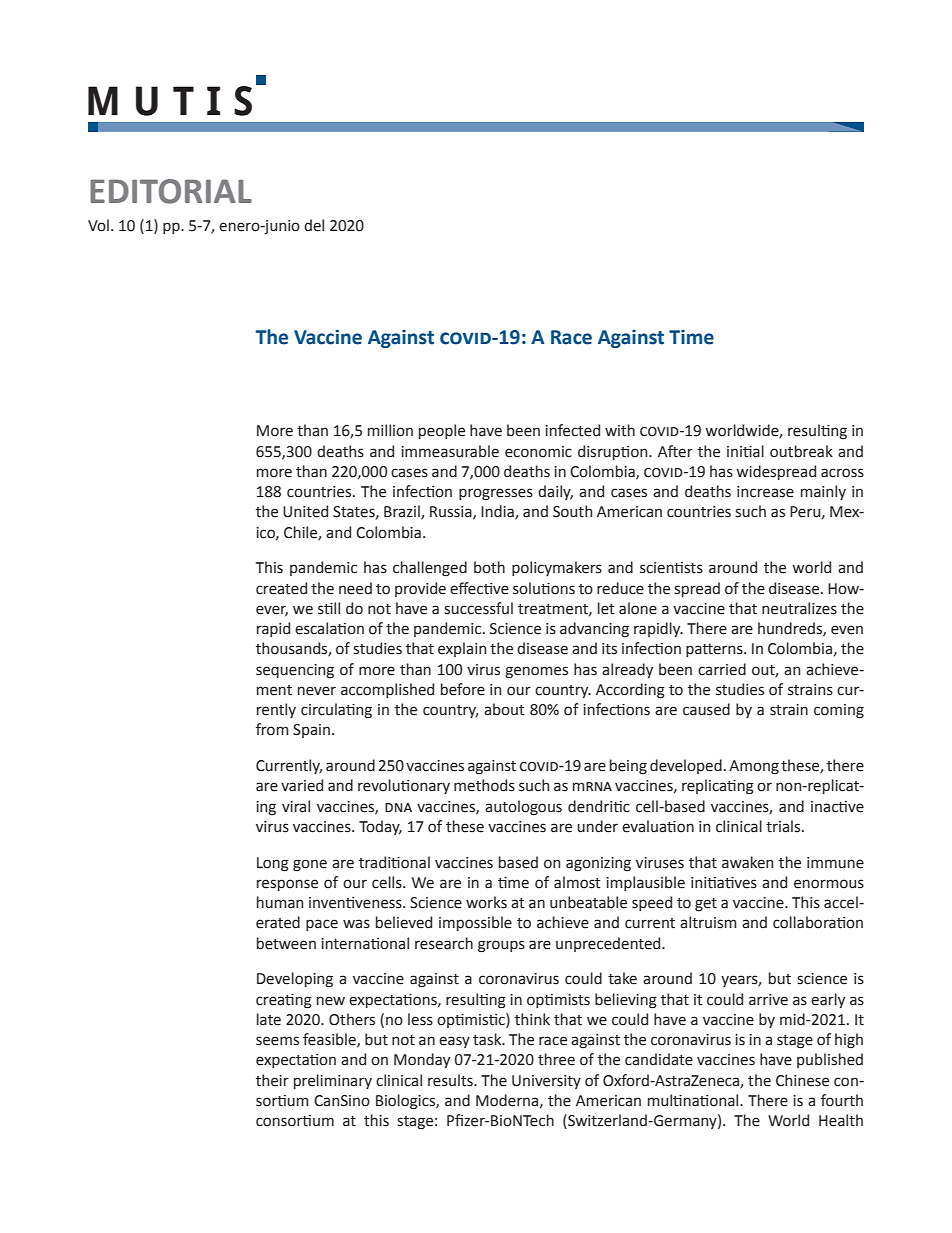 The width and height of the image is (952, 1233). I want to click on India, so click(498, 512).
